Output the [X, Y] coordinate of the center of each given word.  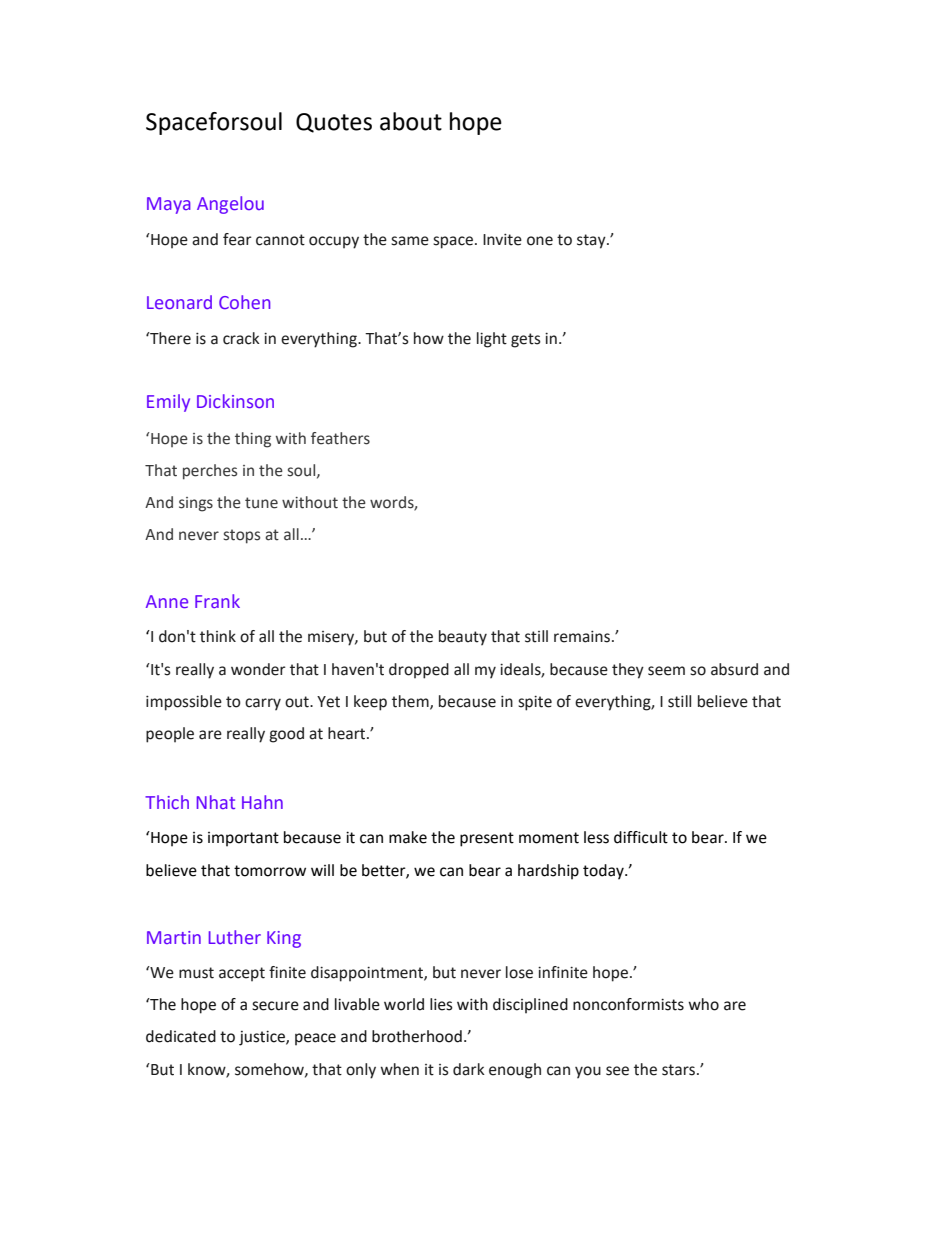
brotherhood [417, 1036]
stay [592, 241]
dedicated [181, 1036]
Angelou [230, 205]
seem [666, 671]
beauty [463, 638]
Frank [217, 601]
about [411, 121]
